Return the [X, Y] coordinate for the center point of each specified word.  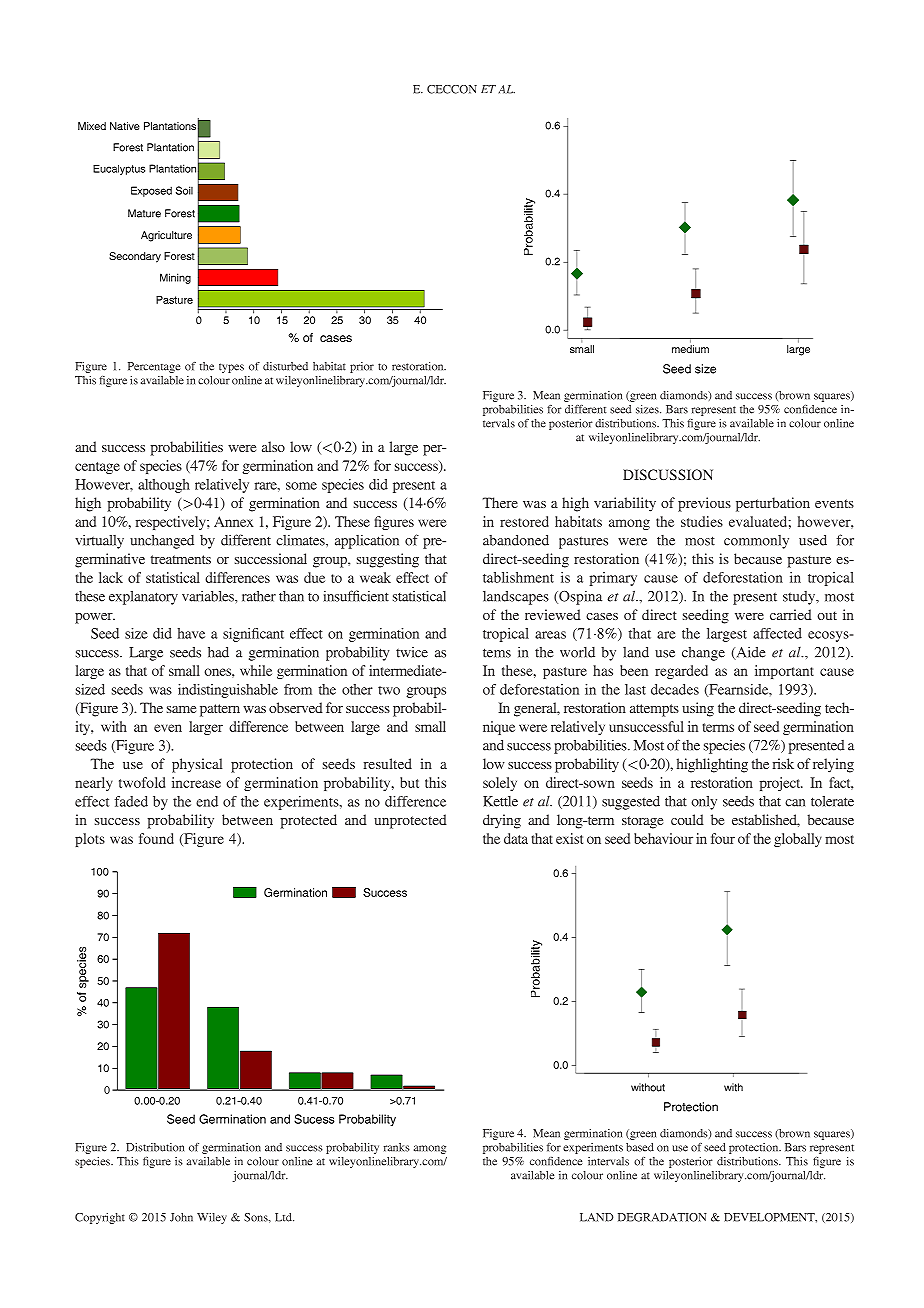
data [516, 838]
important [784, 672]
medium [690, 349]
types [231, 368]
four [723, 838]
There [500, 502]
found [156, 838]
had [218, 652]
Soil [184, 190]
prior [362, 367]
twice [412, 652]
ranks [397, 1147]
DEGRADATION [662, 1217]
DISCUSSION [668, 474]
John [181, 1217]
